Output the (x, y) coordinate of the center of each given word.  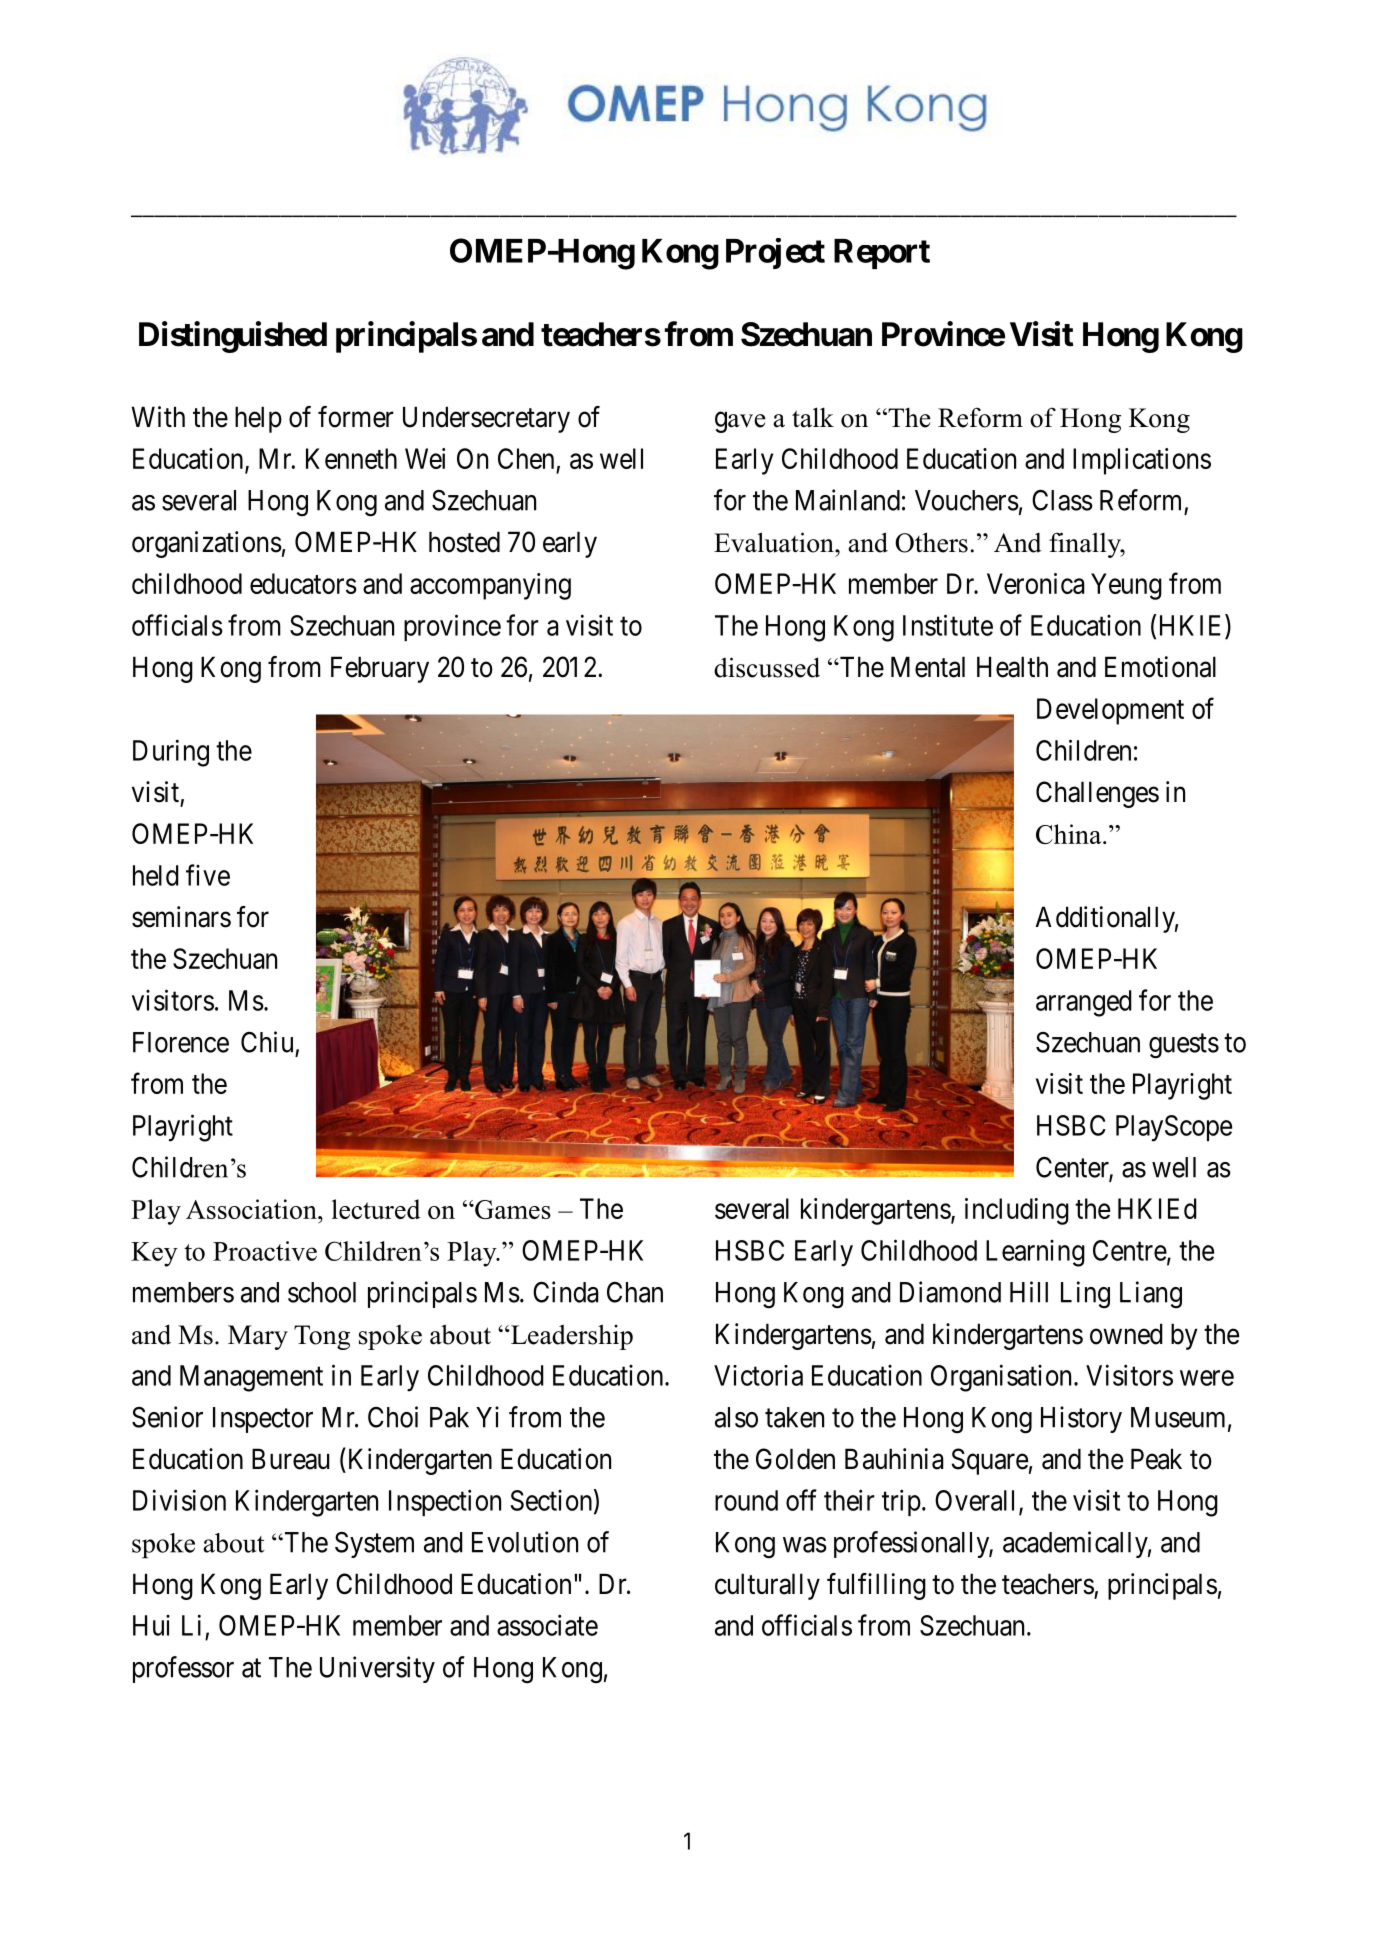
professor (183, 1669)
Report (882, 254)
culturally (767, 1586)
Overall (977, 1501)
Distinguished (233, 337)
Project (775, 253)
